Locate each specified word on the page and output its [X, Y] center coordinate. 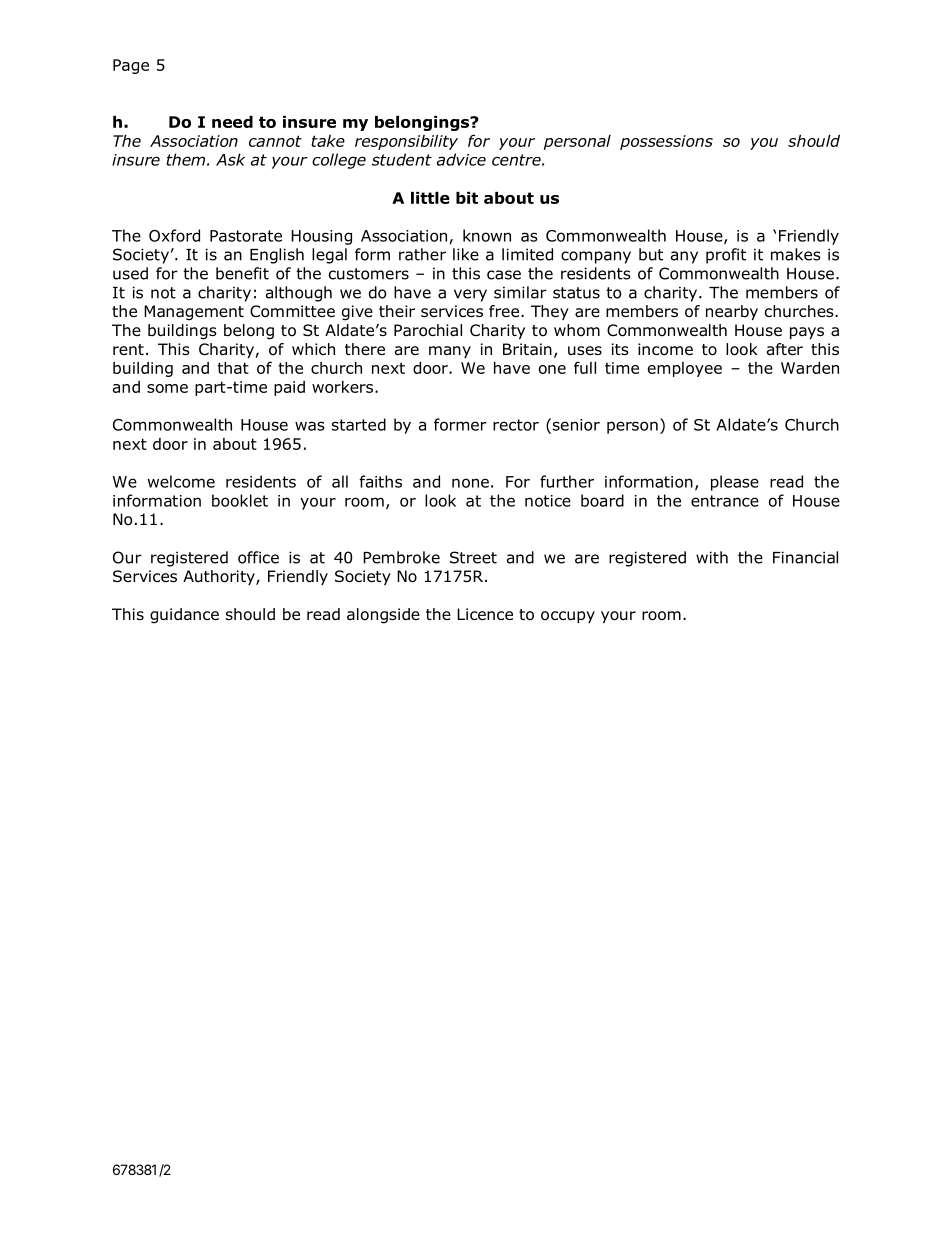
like [466, 254]
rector [516, 425]
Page [131, 66]
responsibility [406, 142]
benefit [242, 273]
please [735, 483]
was [309, 426]
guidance [184, 616]
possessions [666, 142]
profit [726, 256]
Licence [485, 614]
